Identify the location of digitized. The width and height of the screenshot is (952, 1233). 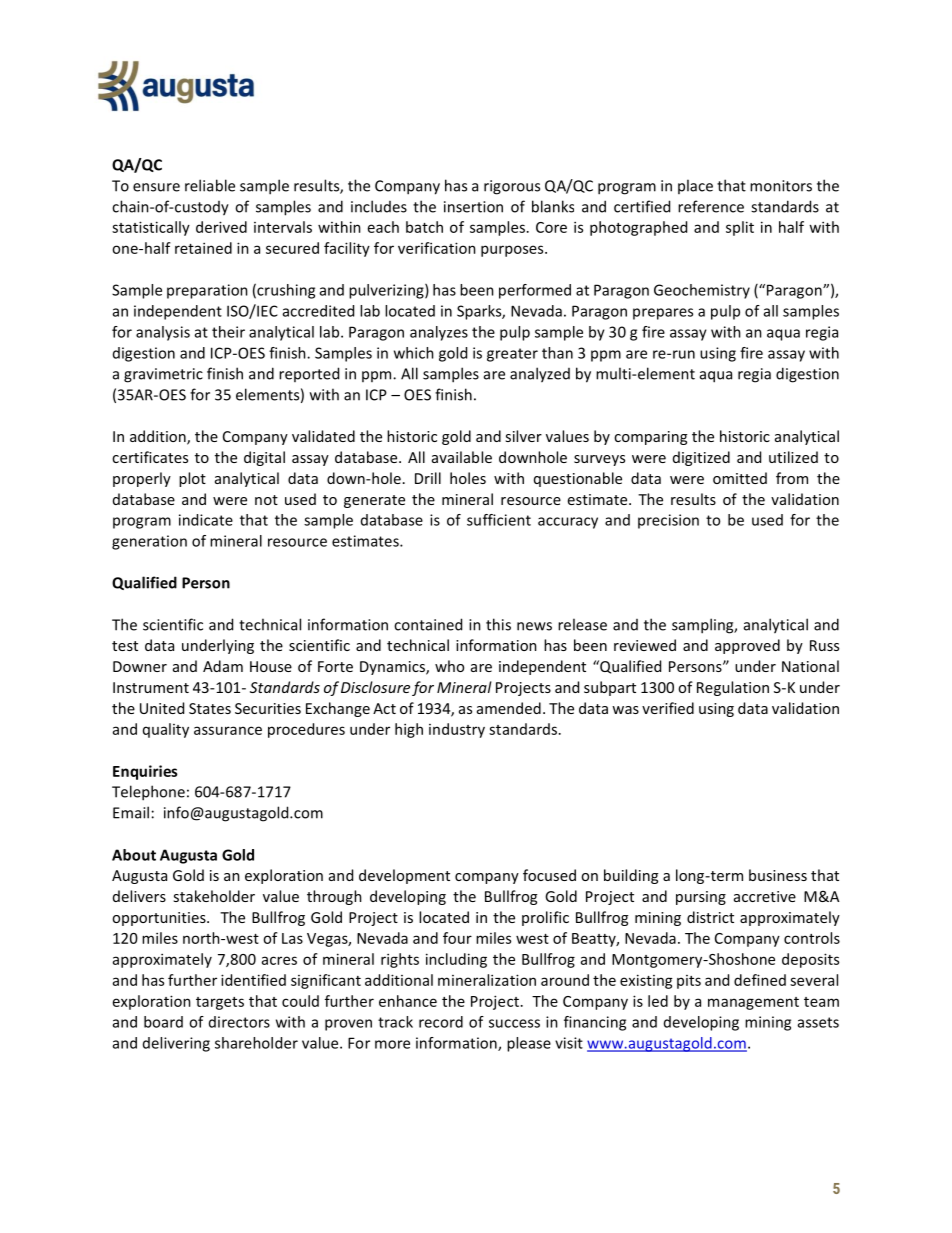
(701, 458).
